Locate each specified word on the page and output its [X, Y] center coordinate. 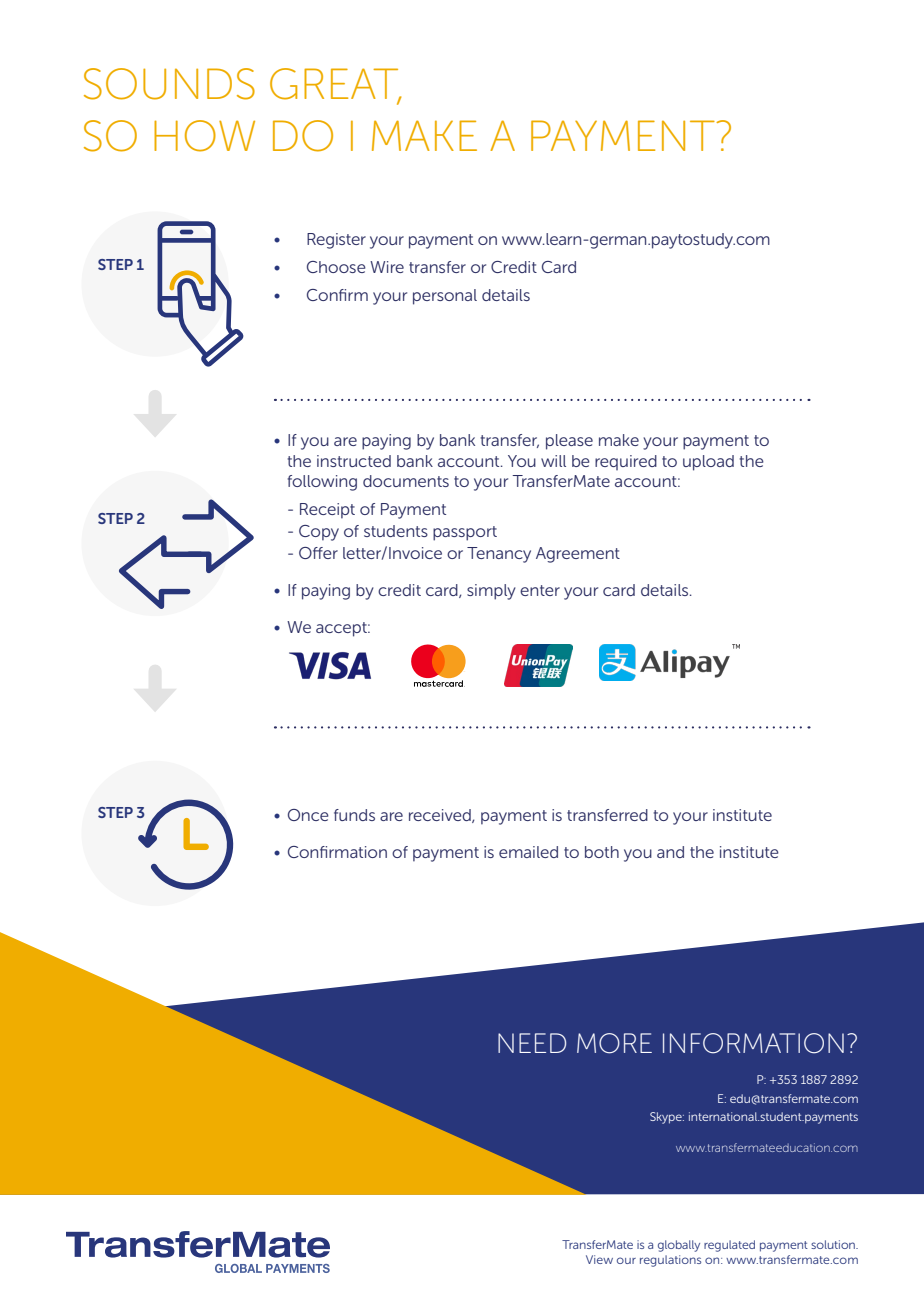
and [670, 852]
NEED [532, 1043]
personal [445, 297]
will [553, 461]
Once [308, 815]
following [322, 483]
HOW [204, 136]
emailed [528, 852]
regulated [729, 1246]
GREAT [335, 85]
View [599, 1259]
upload [708, 463]
